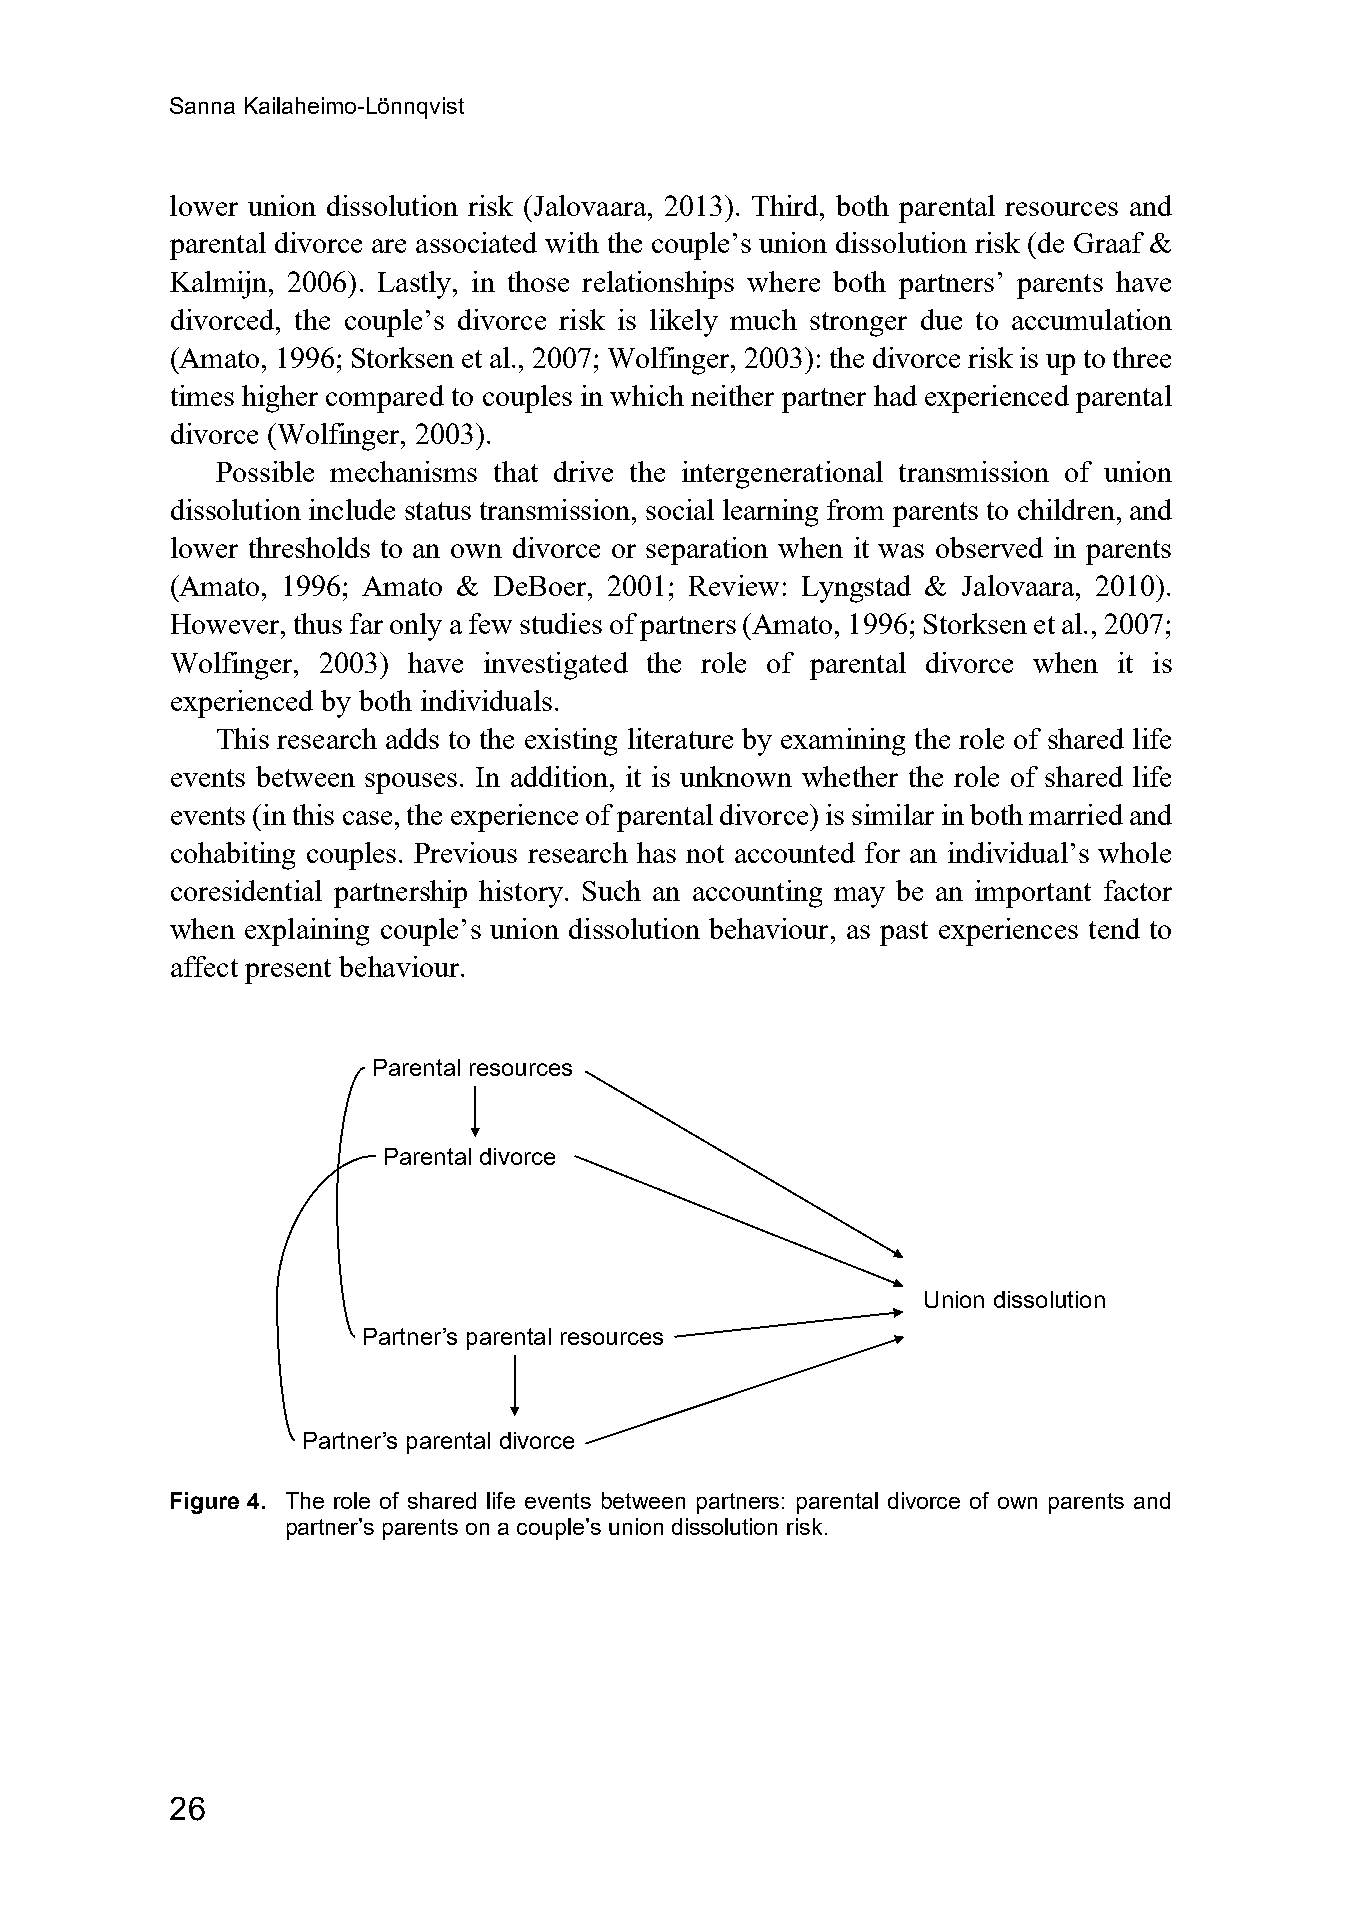 The width and height of the screenshot is (1357, 1928). I want to click on Such, so click(612, 890).
